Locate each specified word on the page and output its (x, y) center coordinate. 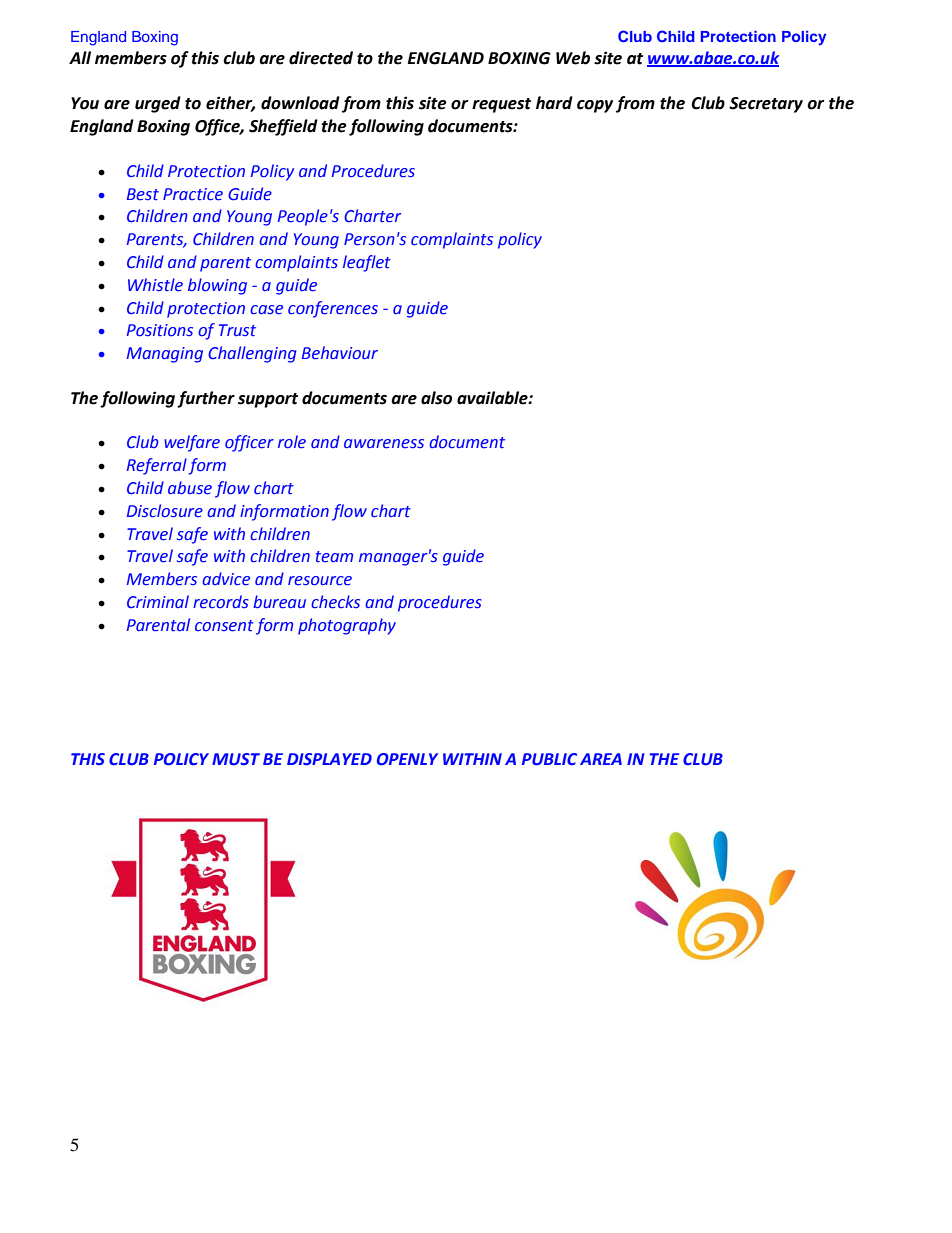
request (501, 105)
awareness (384, 444)
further (206, 399)
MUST (236, 759)
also (436, 398)
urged (158, 104)
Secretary (766, 105)
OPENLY (407, 759)
